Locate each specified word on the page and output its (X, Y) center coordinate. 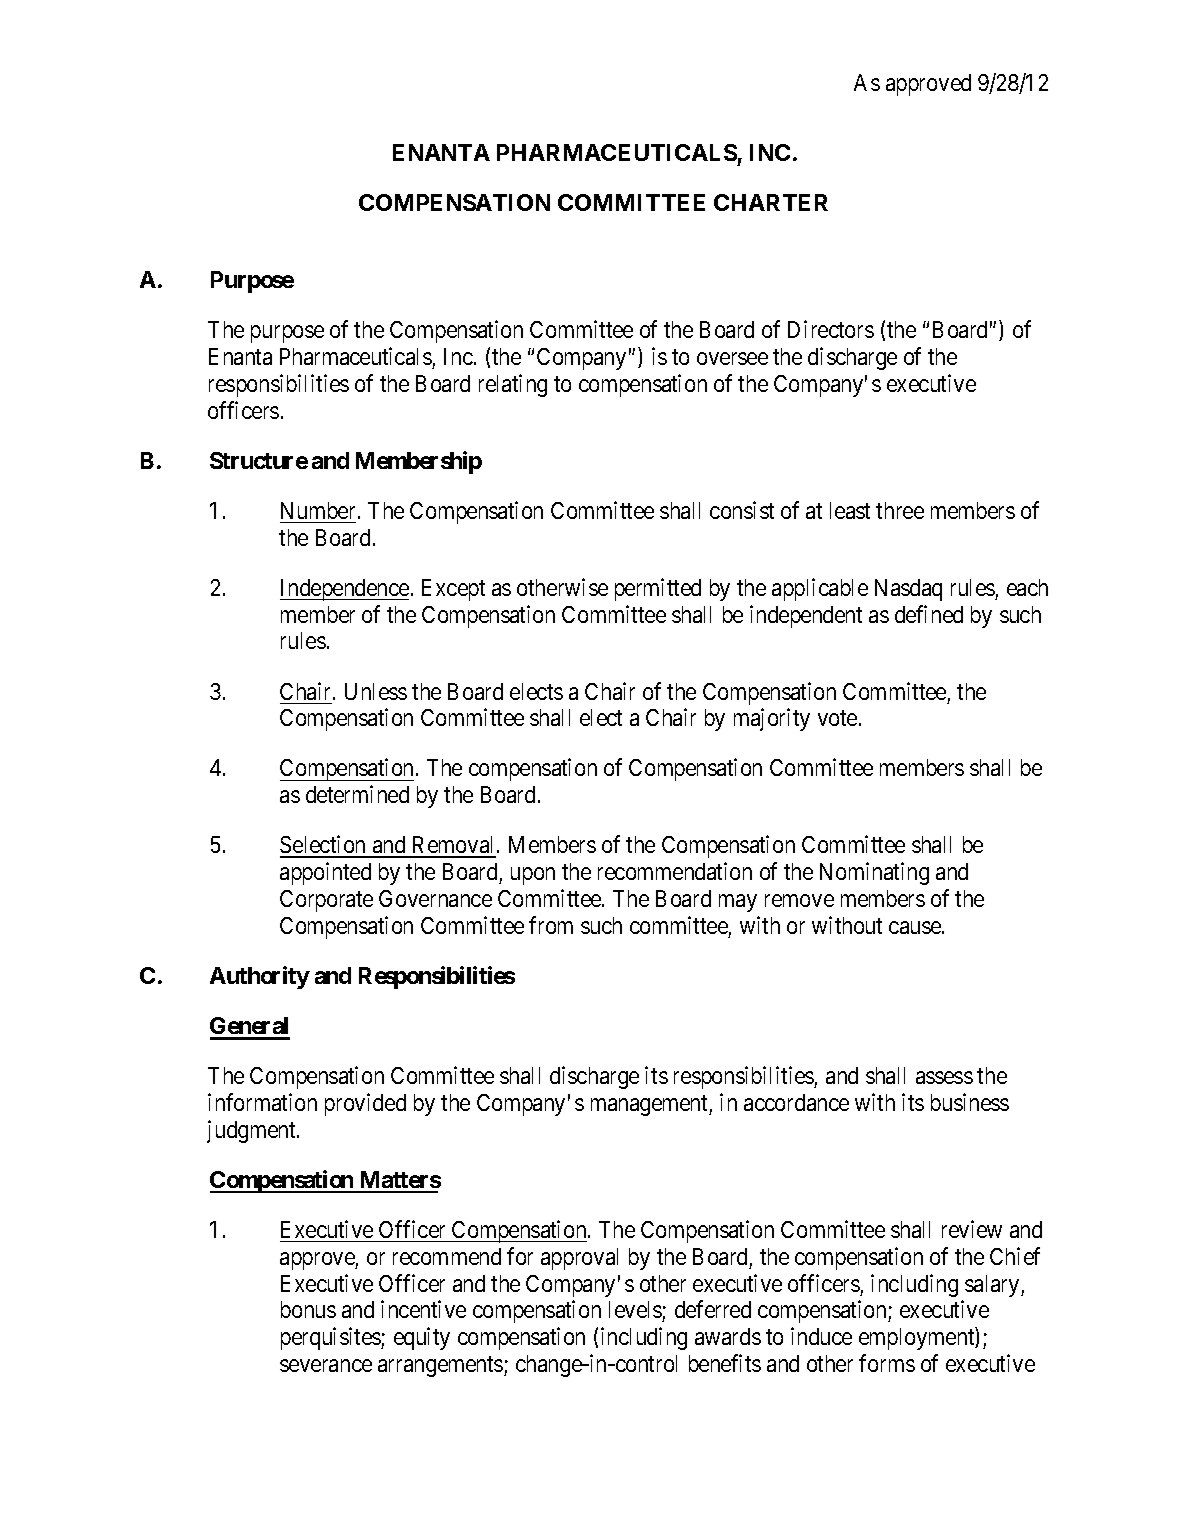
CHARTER (771, 202)
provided (365, 1104)
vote (837, 718)
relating (513, 385)
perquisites (331, 1338)
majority (772, 719)
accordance (796, 1102)
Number (320, 510)
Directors (831, 329)
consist (742, 510)
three (900, 510)
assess (944, 1078)
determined (357, 794)
